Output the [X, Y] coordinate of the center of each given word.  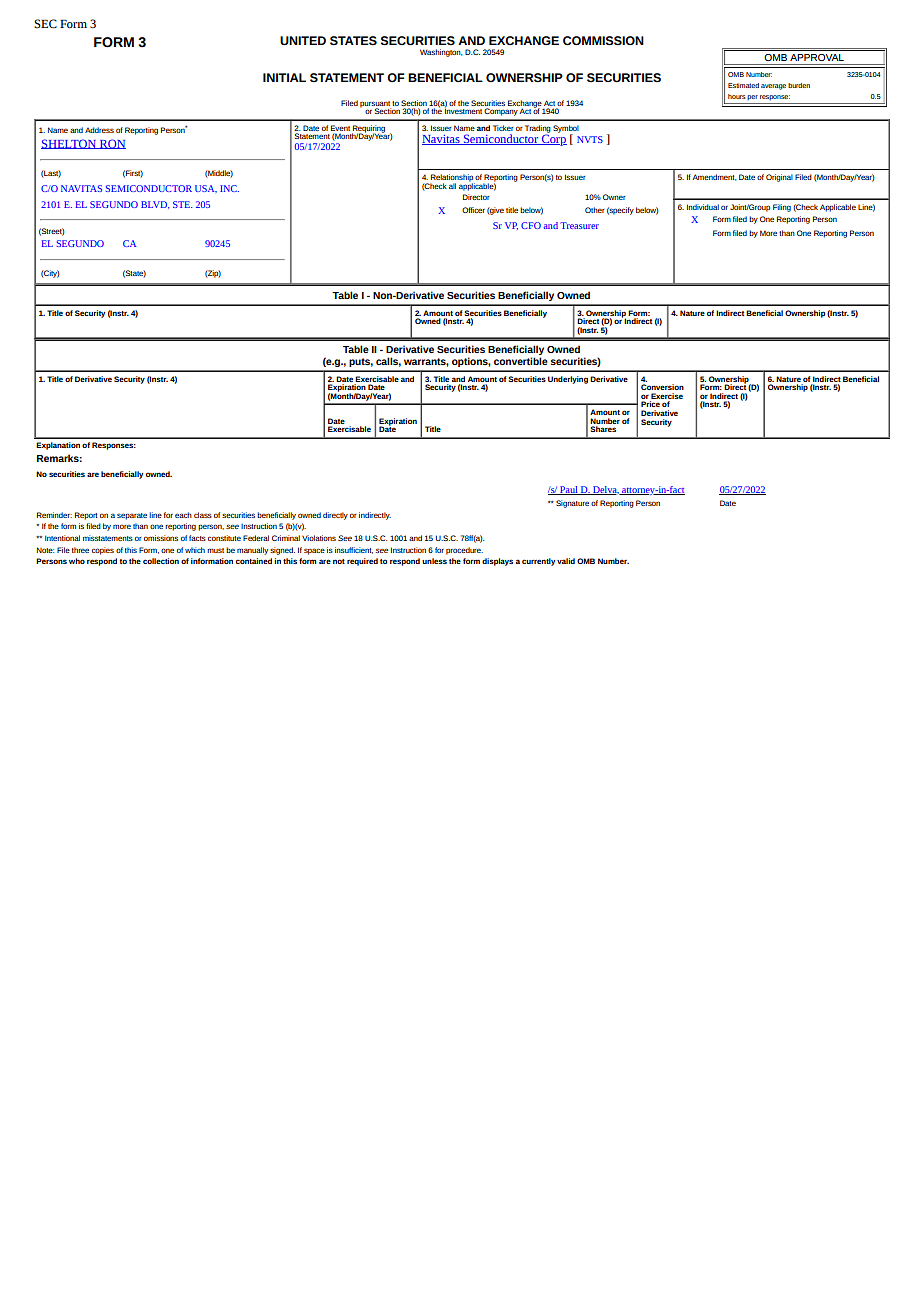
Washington [441, 53]
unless [434, 561]
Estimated [743, 85]
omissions [161, 538]
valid [566, 561]
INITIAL [284, 77]
